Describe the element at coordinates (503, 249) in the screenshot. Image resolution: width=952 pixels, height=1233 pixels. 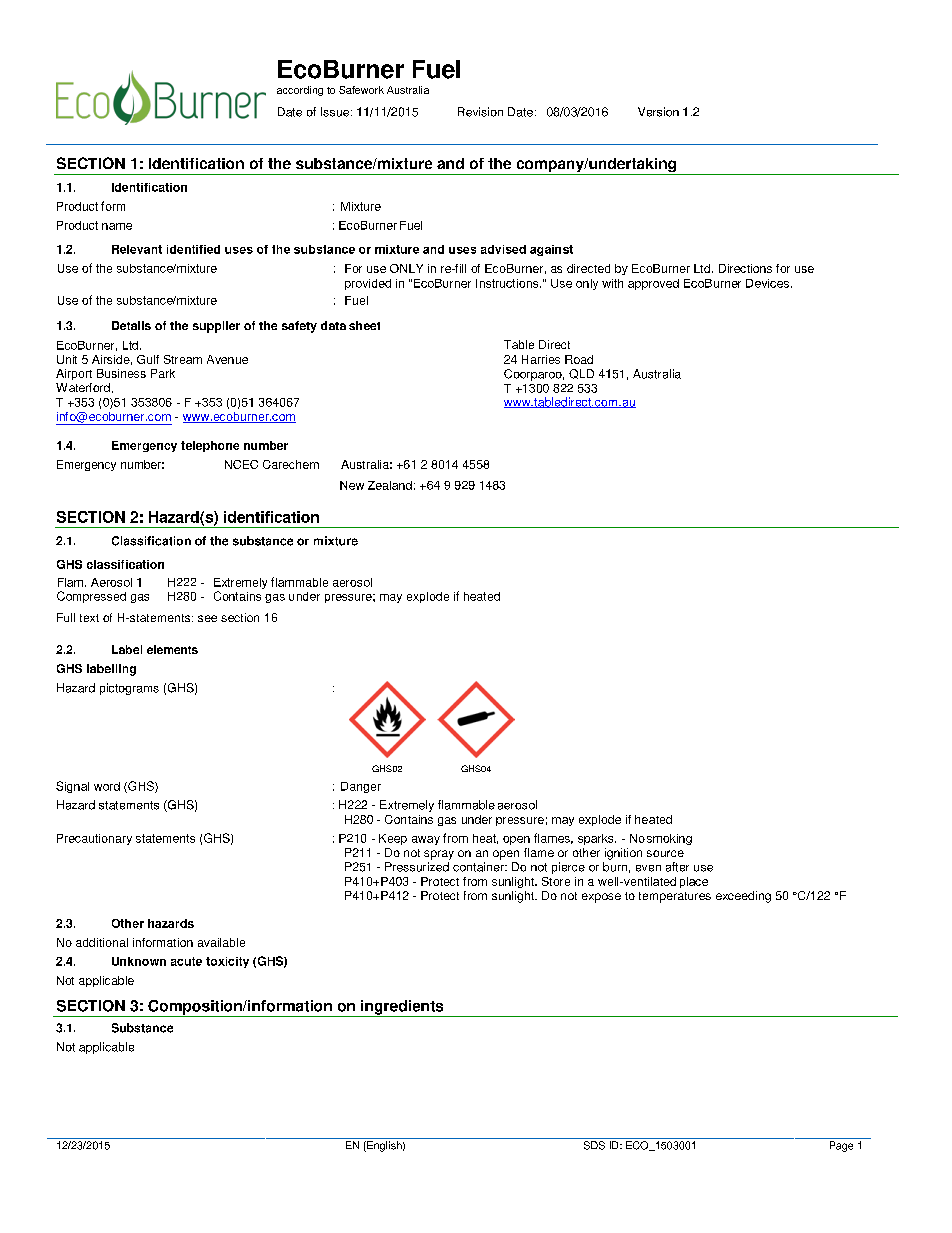
I see `advised` at that location.
